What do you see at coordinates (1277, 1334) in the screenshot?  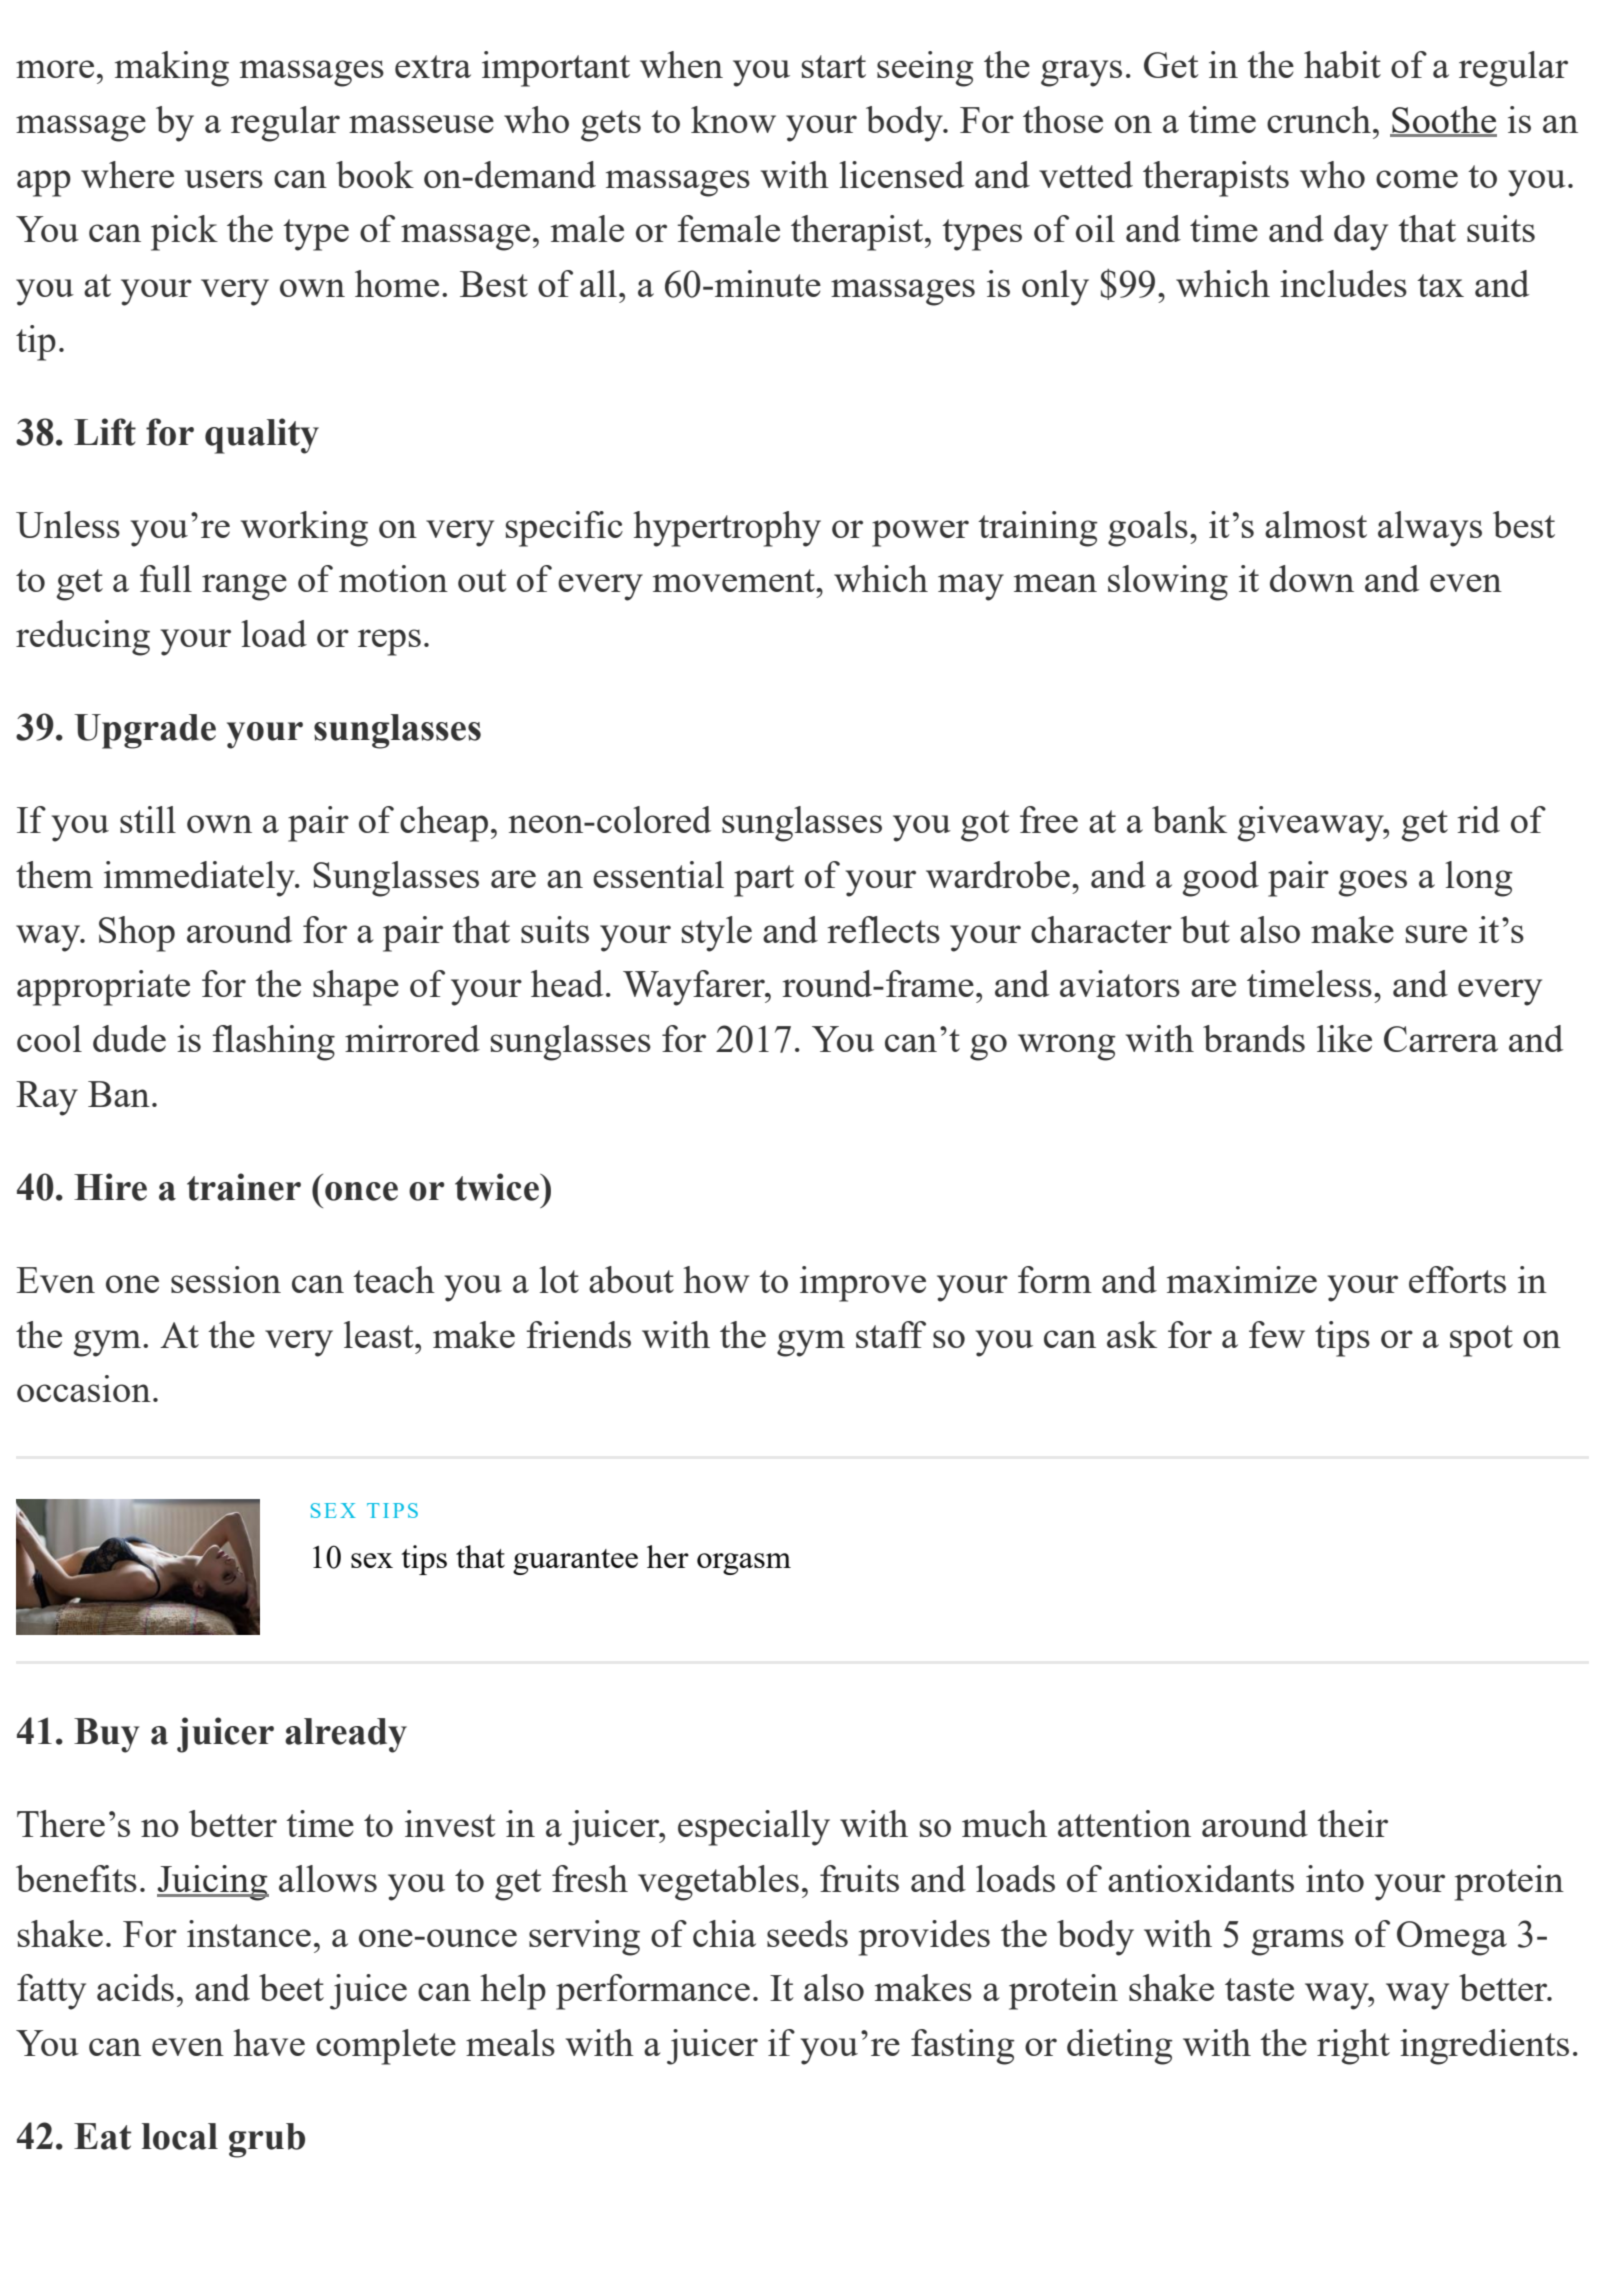 I see `few` at bounding box center [1277, 1334].
